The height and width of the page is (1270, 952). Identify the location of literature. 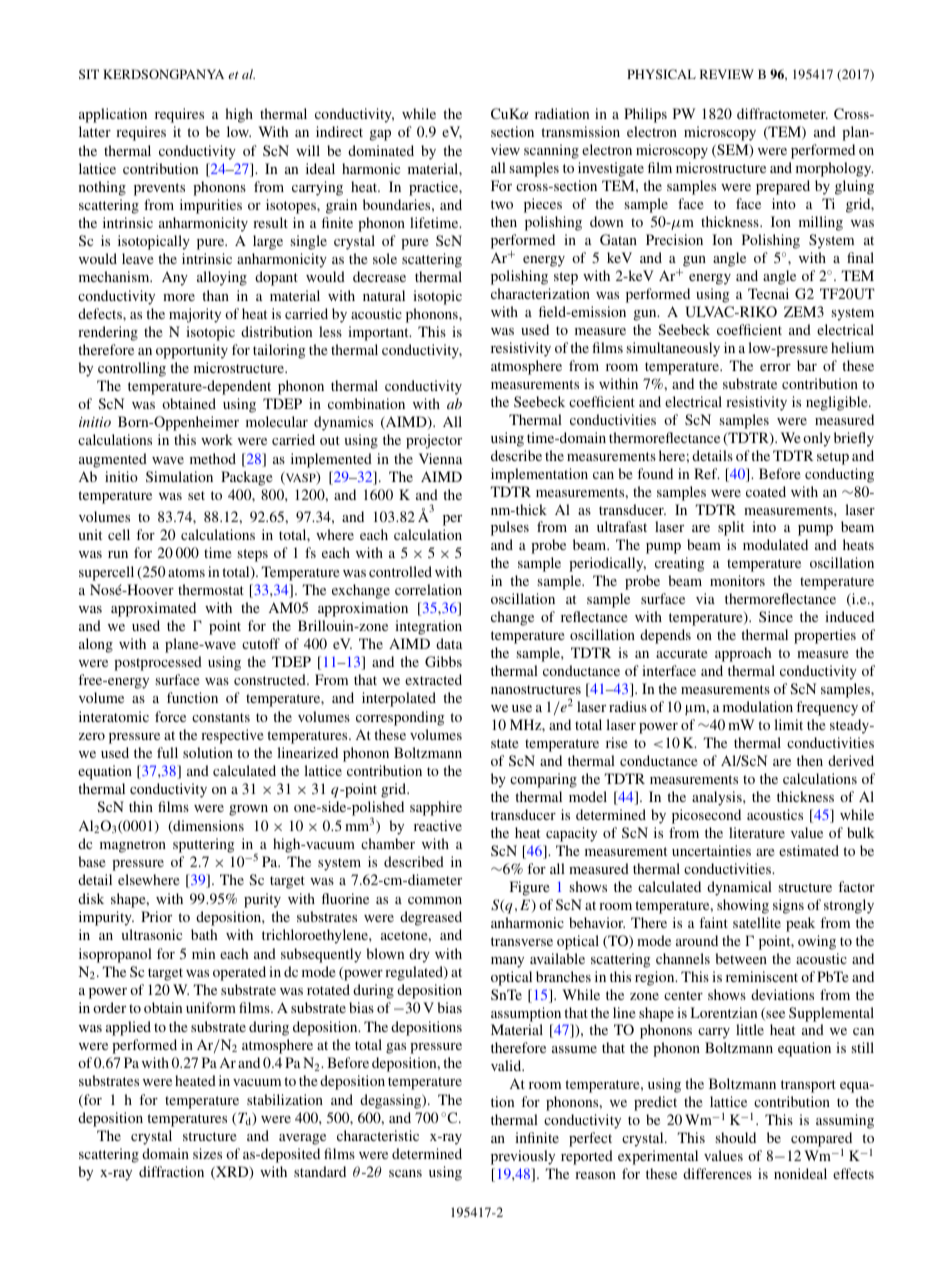
(757, 832).
